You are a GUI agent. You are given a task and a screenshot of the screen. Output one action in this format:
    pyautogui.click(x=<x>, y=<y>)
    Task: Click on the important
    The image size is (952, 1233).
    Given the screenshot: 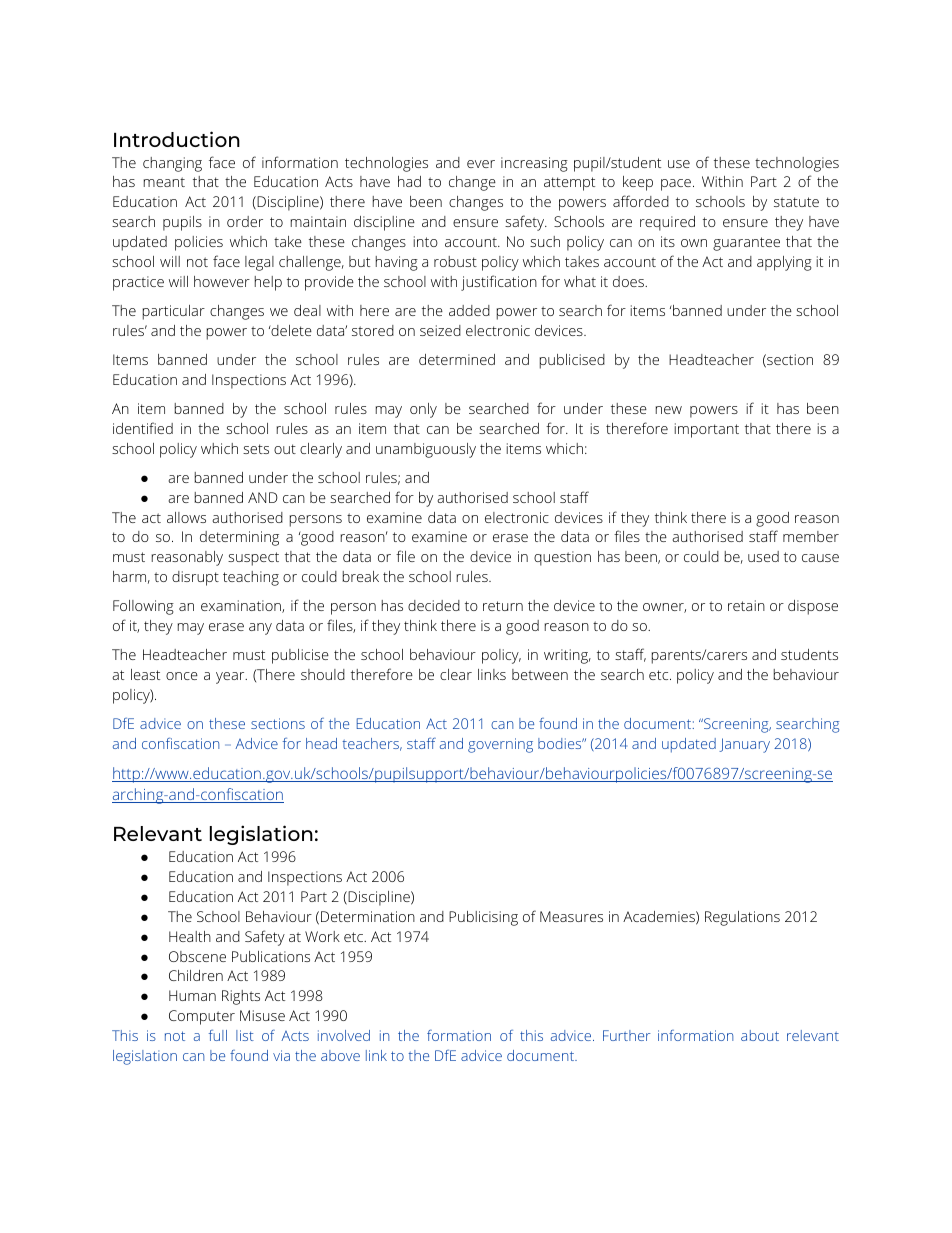 What is the action you would take?
    pyautogui.click(x=707, y=430)
